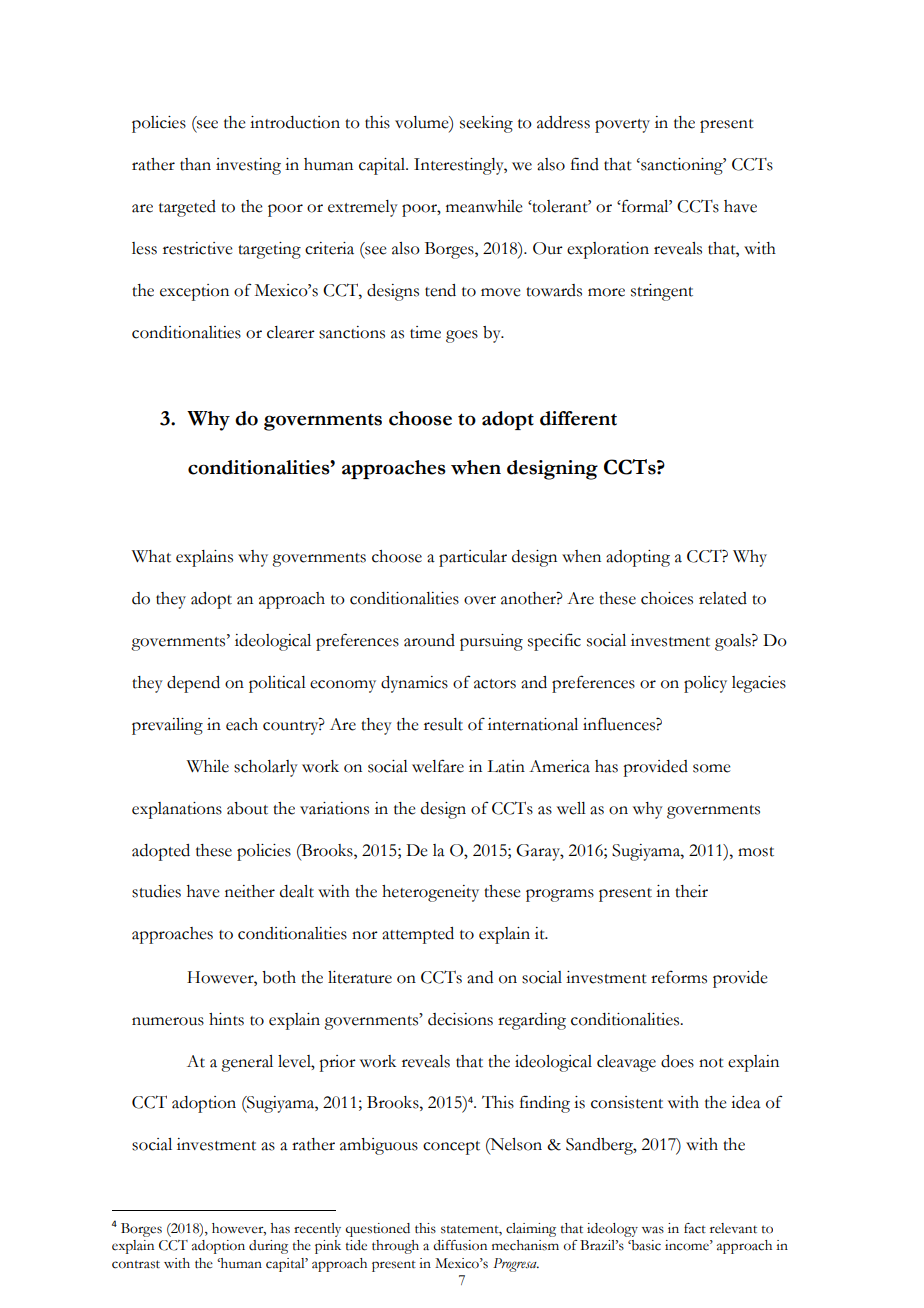 This page has width=924, height=1308. I want to click on depend, so click(193, 684).
